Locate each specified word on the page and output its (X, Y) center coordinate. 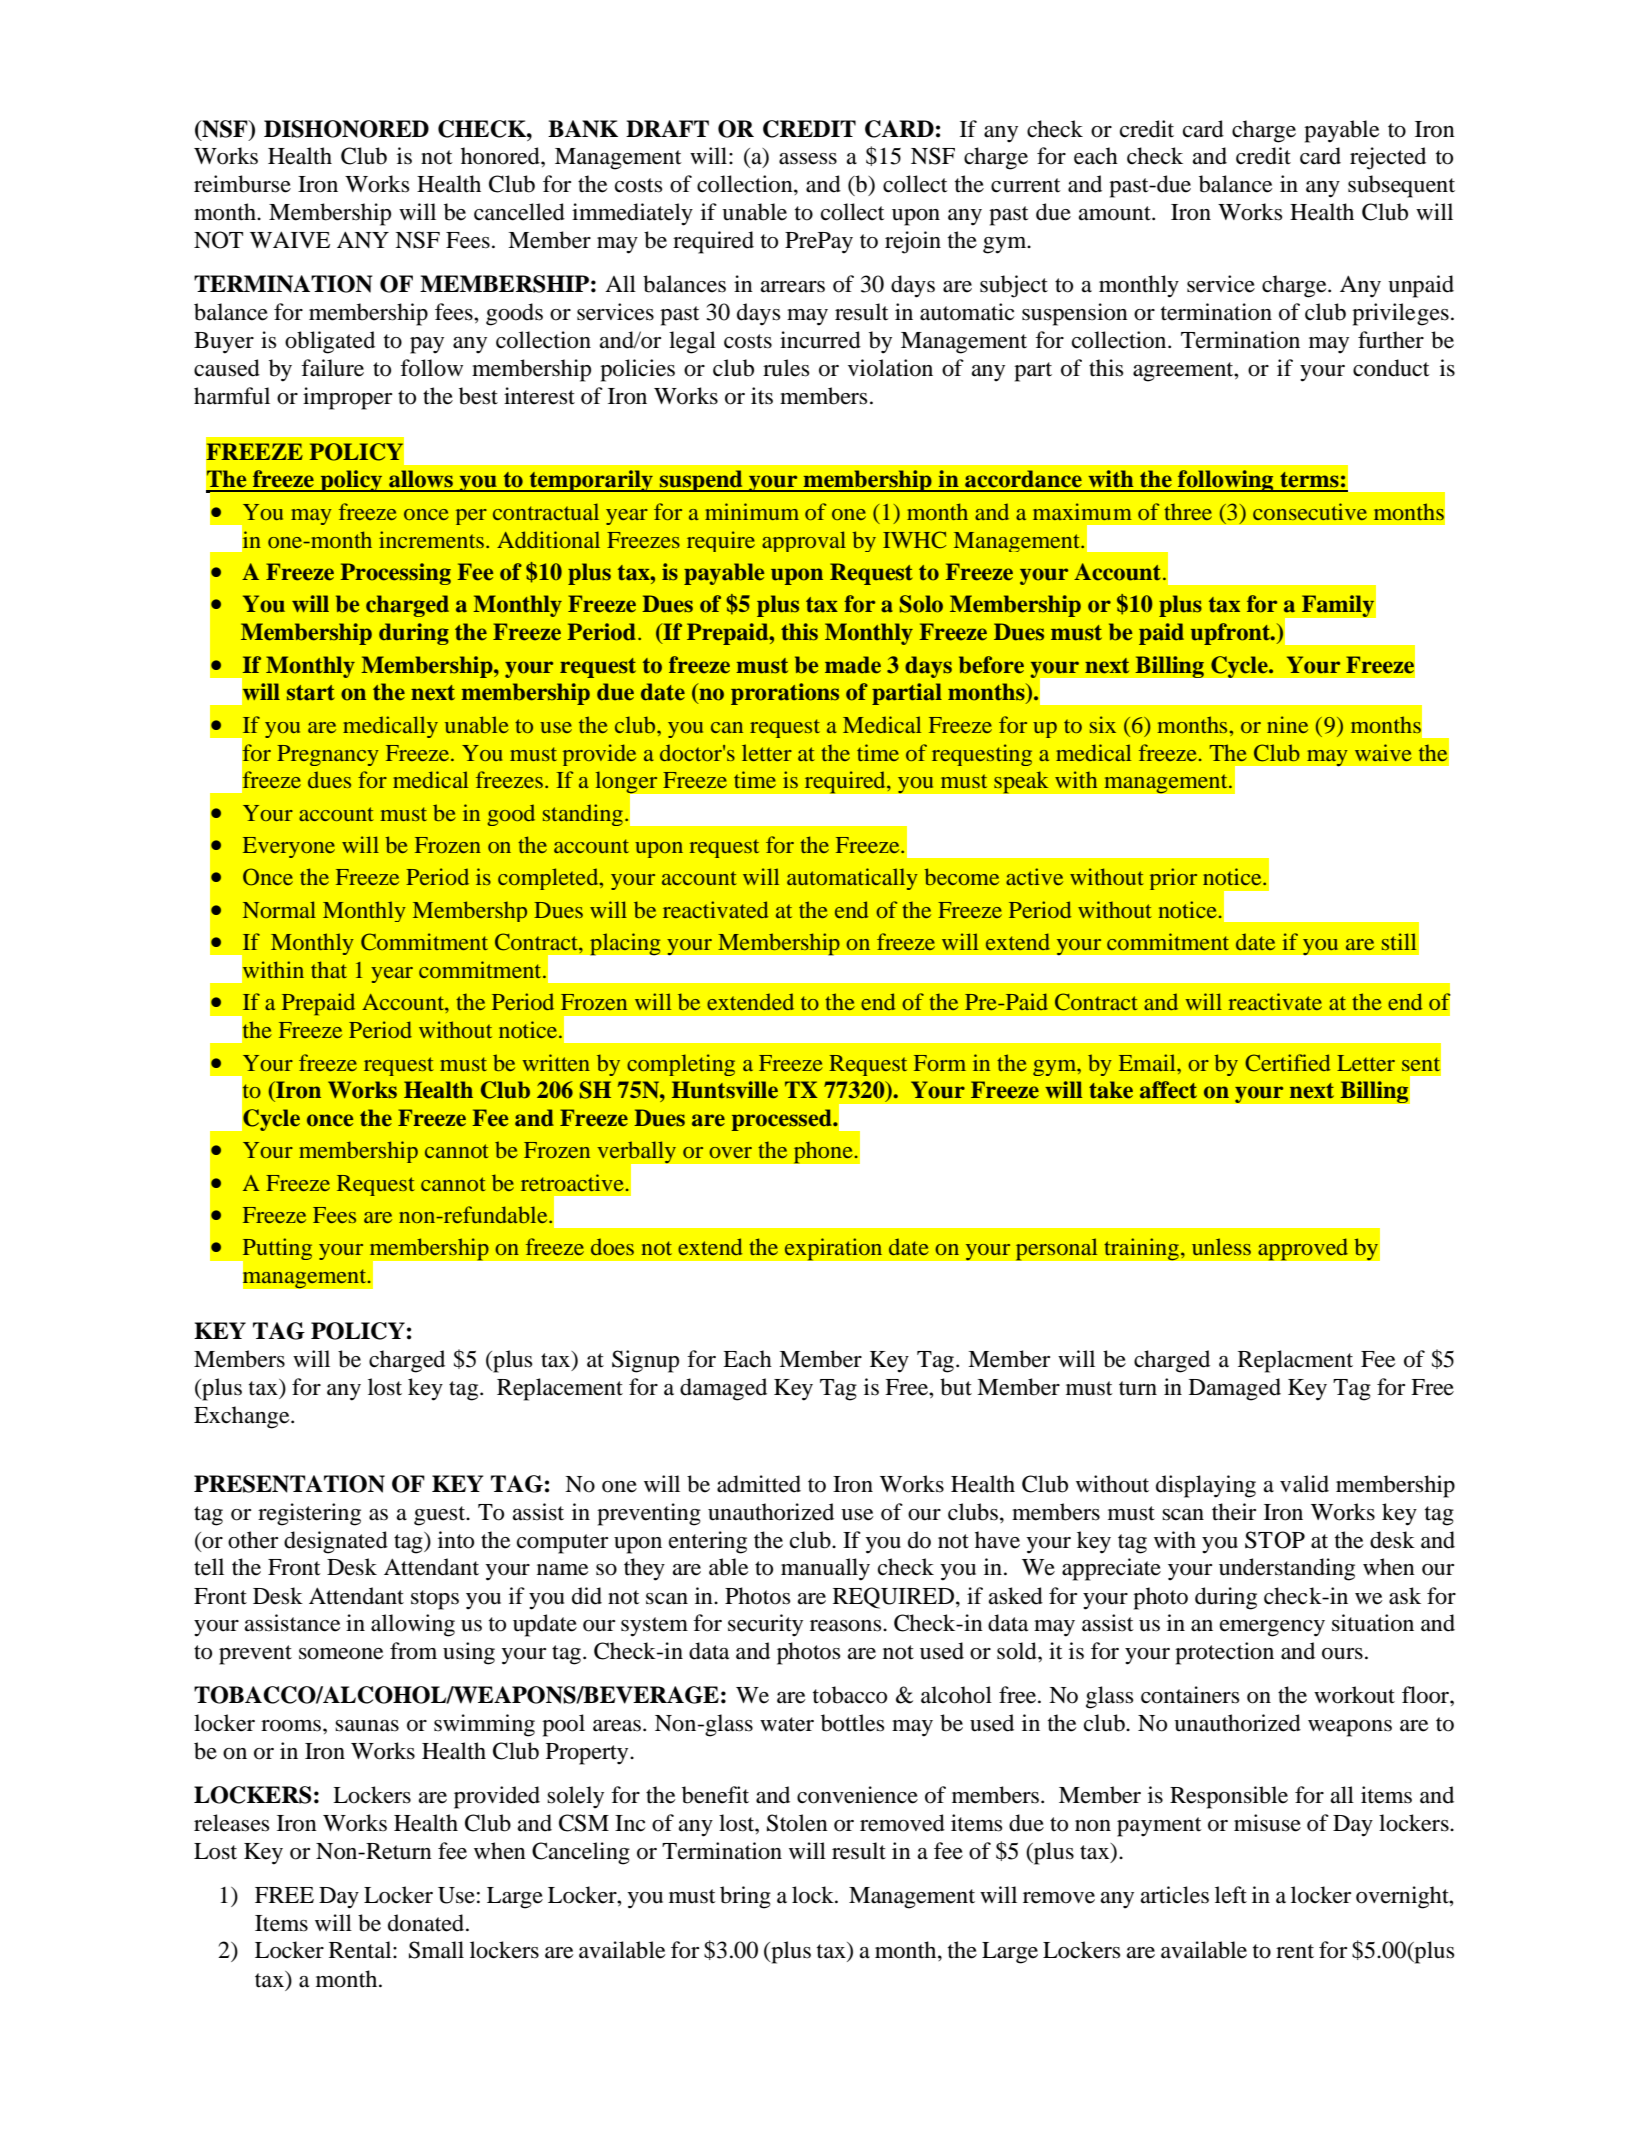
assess (808, 159)
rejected (1388, 158)
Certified (1287, 1063)
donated (427, 1923)
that (329, 969)
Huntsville (725, 1090)
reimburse (242, 184)
